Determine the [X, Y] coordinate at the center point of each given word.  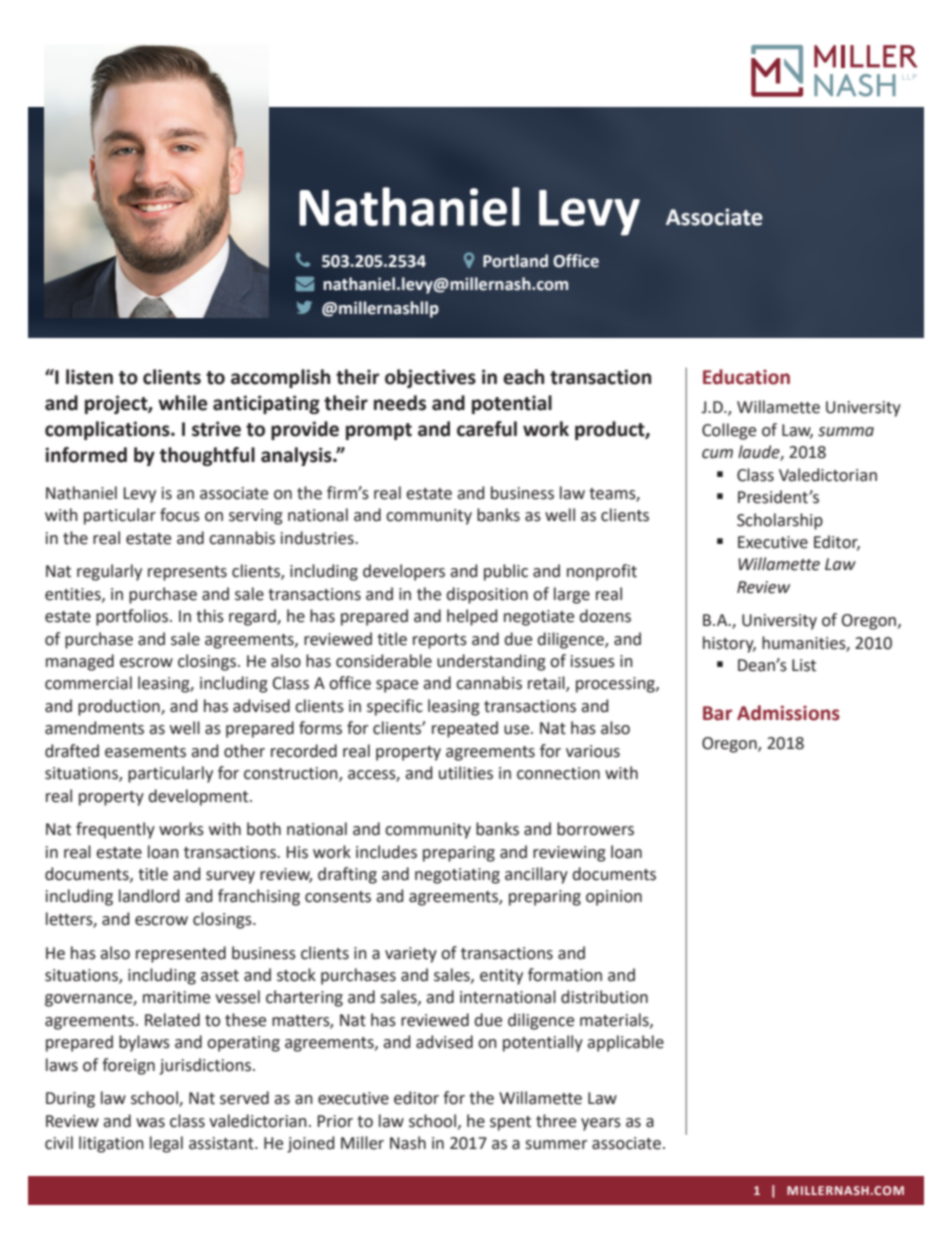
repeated [465, 729]
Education [746, 377]
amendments [94, 728]
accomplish [280, 378]
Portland [515, 261]
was [150, 1123]
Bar [717, 713]
